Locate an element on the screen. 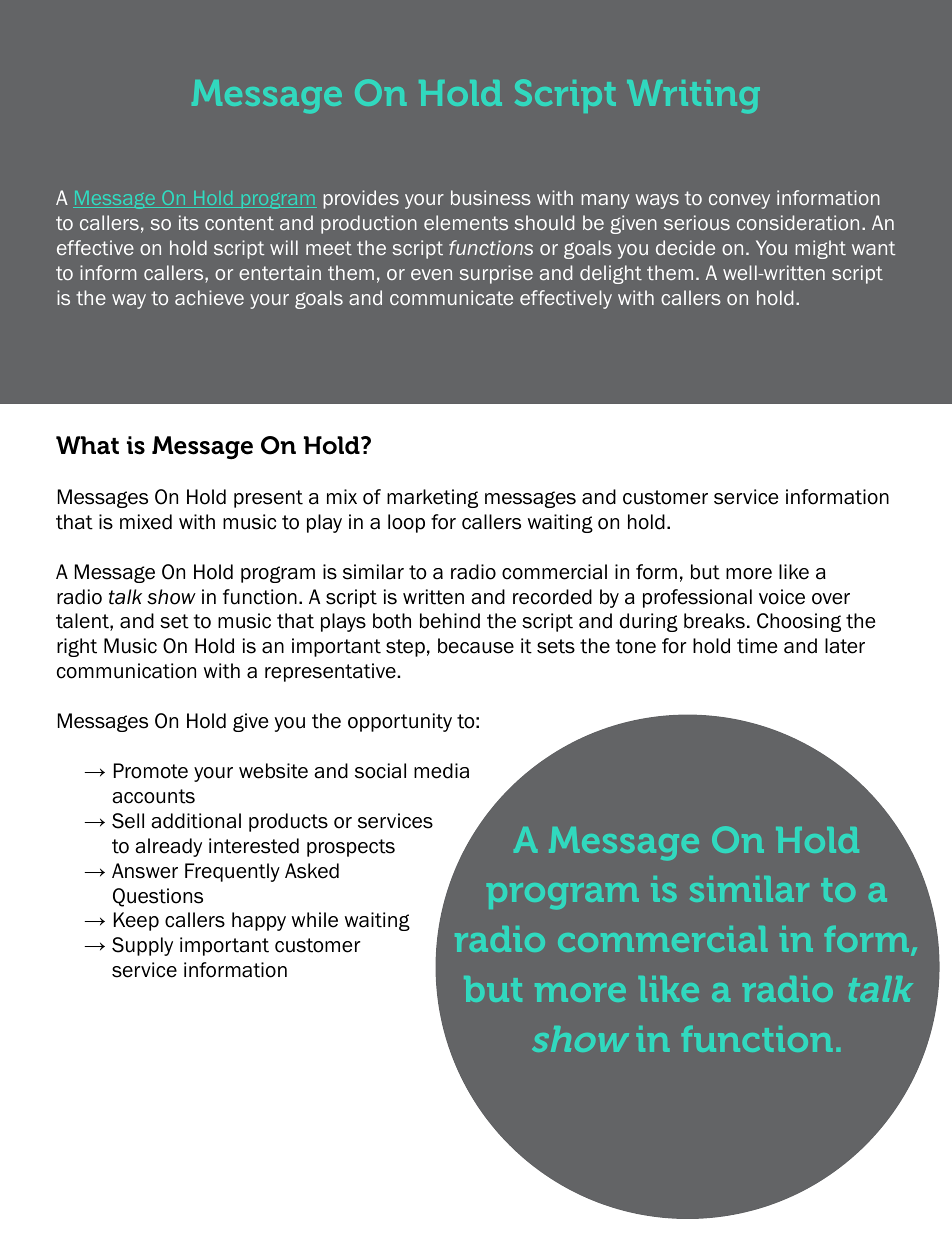 The image size is (952, 1233). business is located at coordinates (491, 197).
